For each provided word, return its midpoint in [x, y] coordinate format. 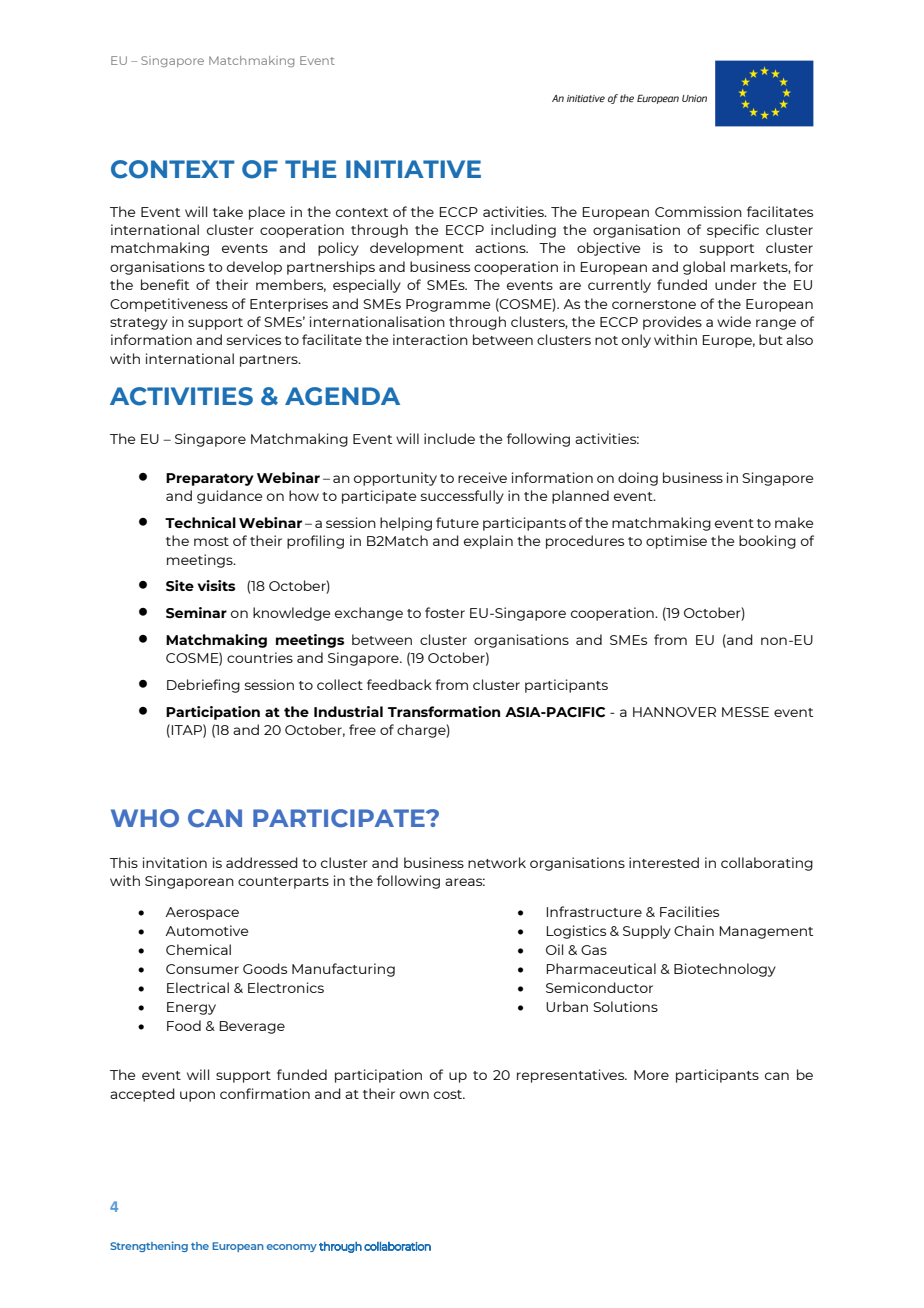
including [523, 231]
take [228, 211]
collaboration [397, 1246]
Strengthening [149, 1246]
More [651, 1075]
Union [694, 98]
